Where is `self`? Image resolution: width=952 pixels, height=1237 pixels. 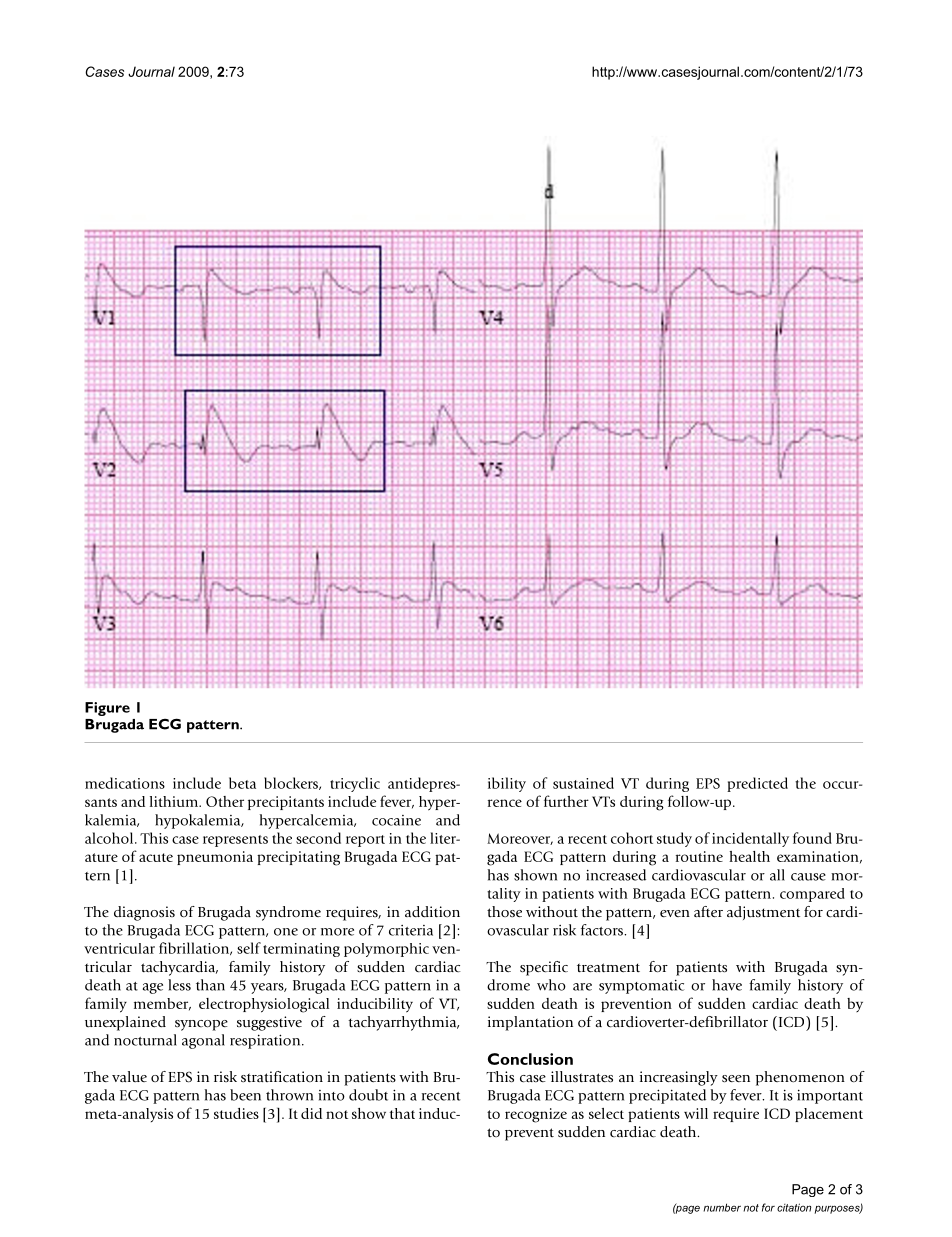
self is located at coordinates (249, 948).
